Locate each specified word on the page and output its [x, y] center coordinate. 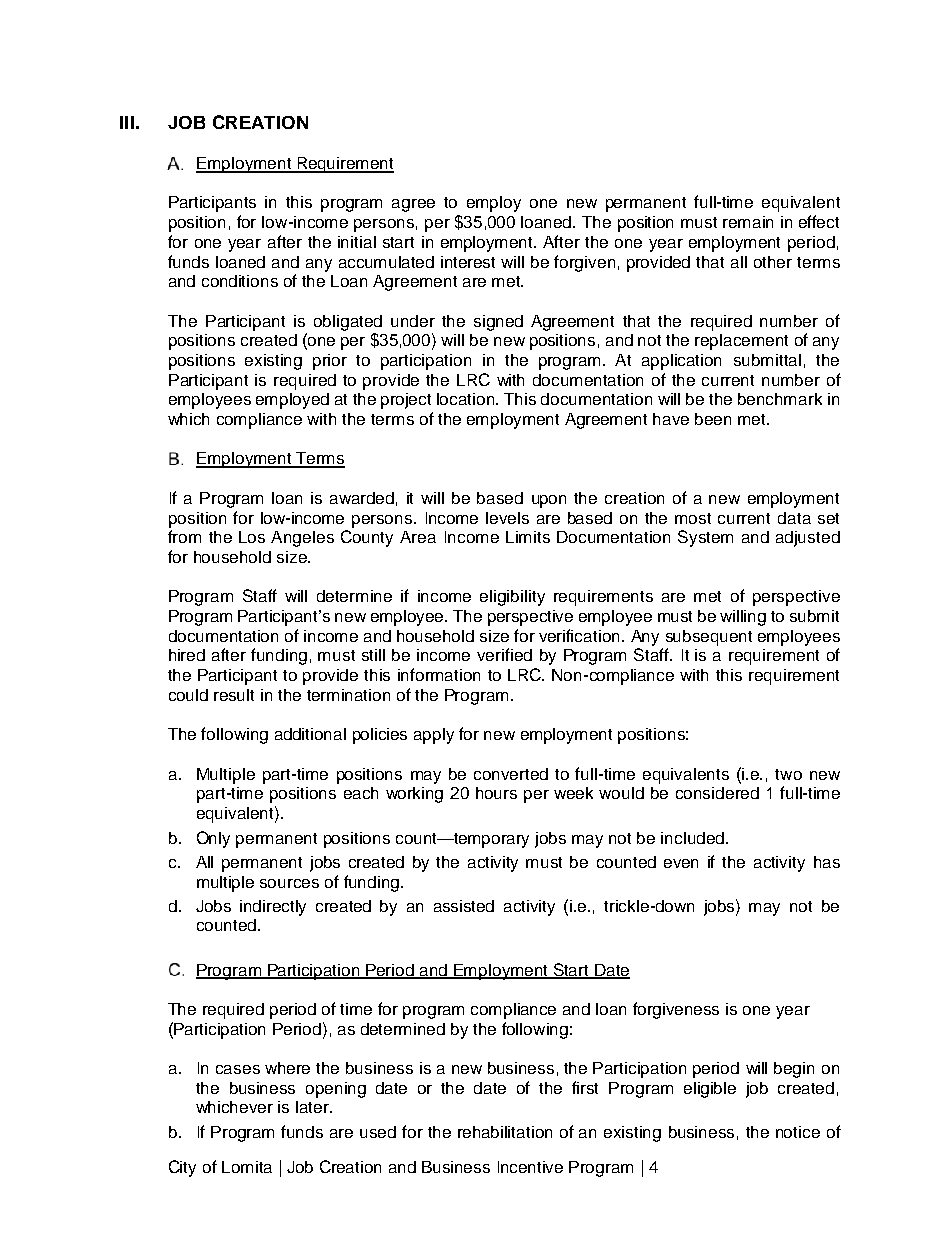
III [127, 122]
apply [434, 736]
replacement [741, 342]
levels [507, 518]
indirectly [273, 908]
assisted [464, 906]
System [705, 538]
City [182, 1168]
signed [498, 323]
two [788, 774]
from [184, 536]
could [188, 695]
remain [748, 222]
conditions [240, 281]
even [681, 863]
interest [468, 262]
